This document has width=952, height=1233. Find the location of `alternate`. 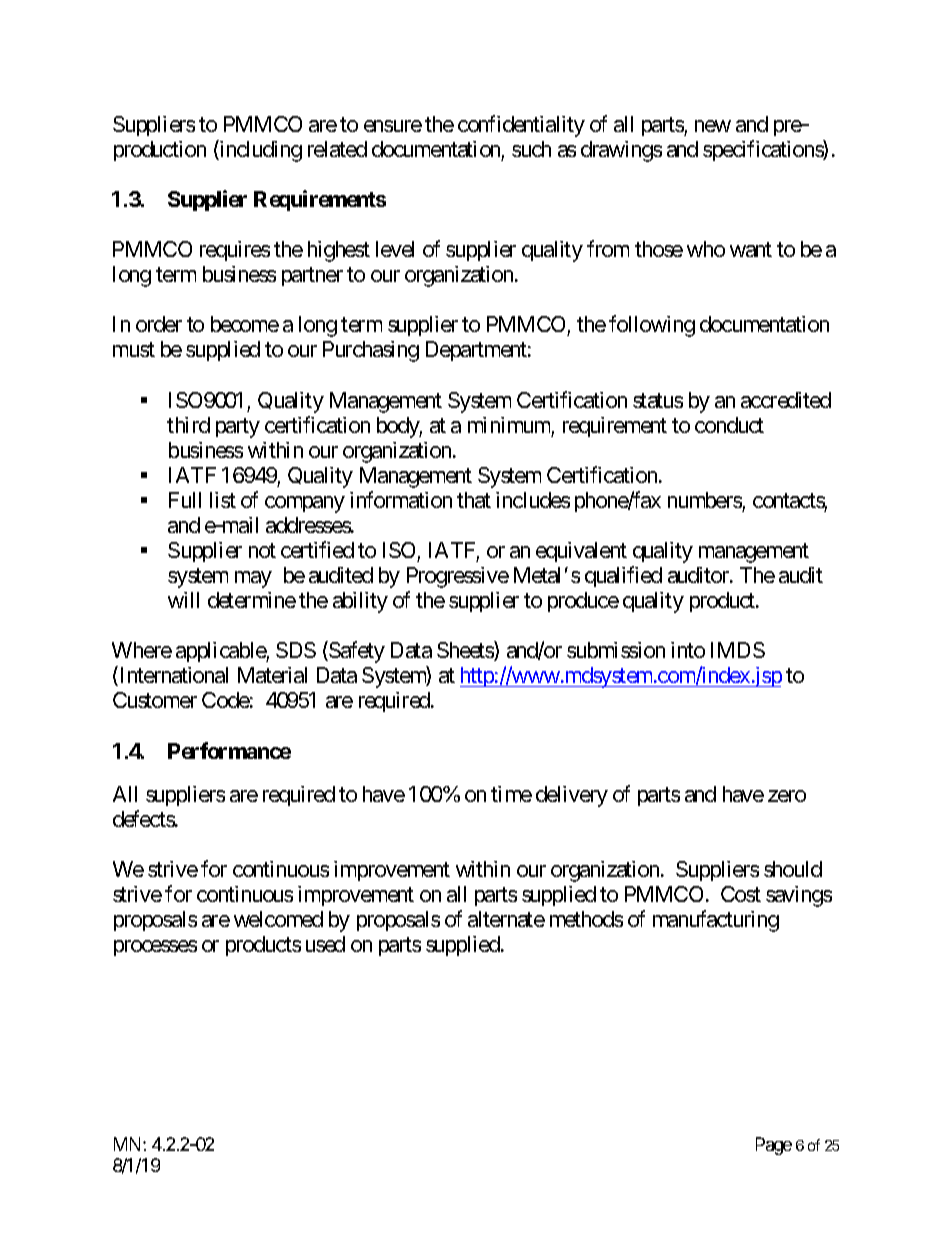

alternate is located at coordinates (506, 919).
